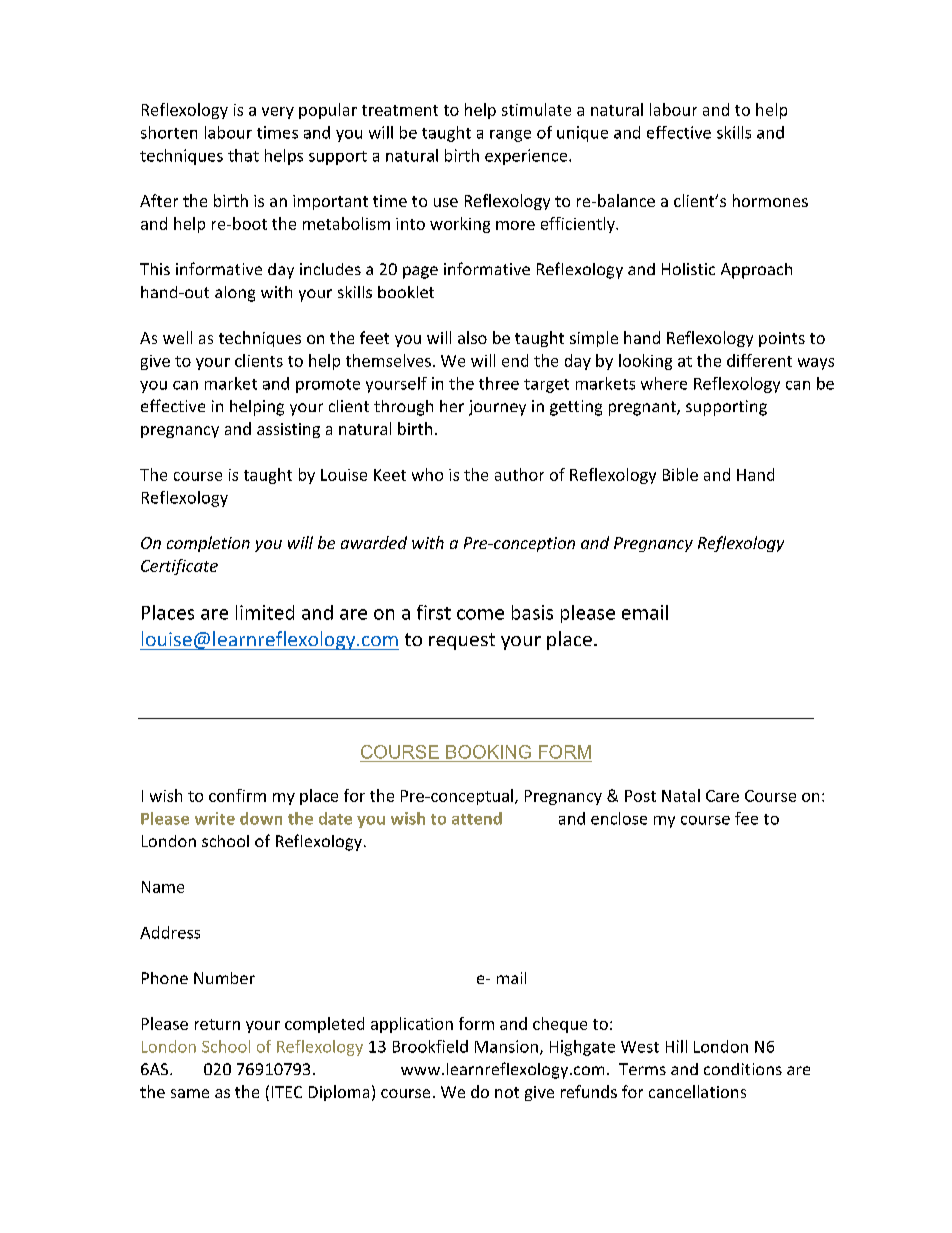 Image resolution: width=952 pixels, height=1233 pixels. What do you see at coordinates (770, 200) in the screenshot?
I see `hormones` at bounding box center [770, 200].
